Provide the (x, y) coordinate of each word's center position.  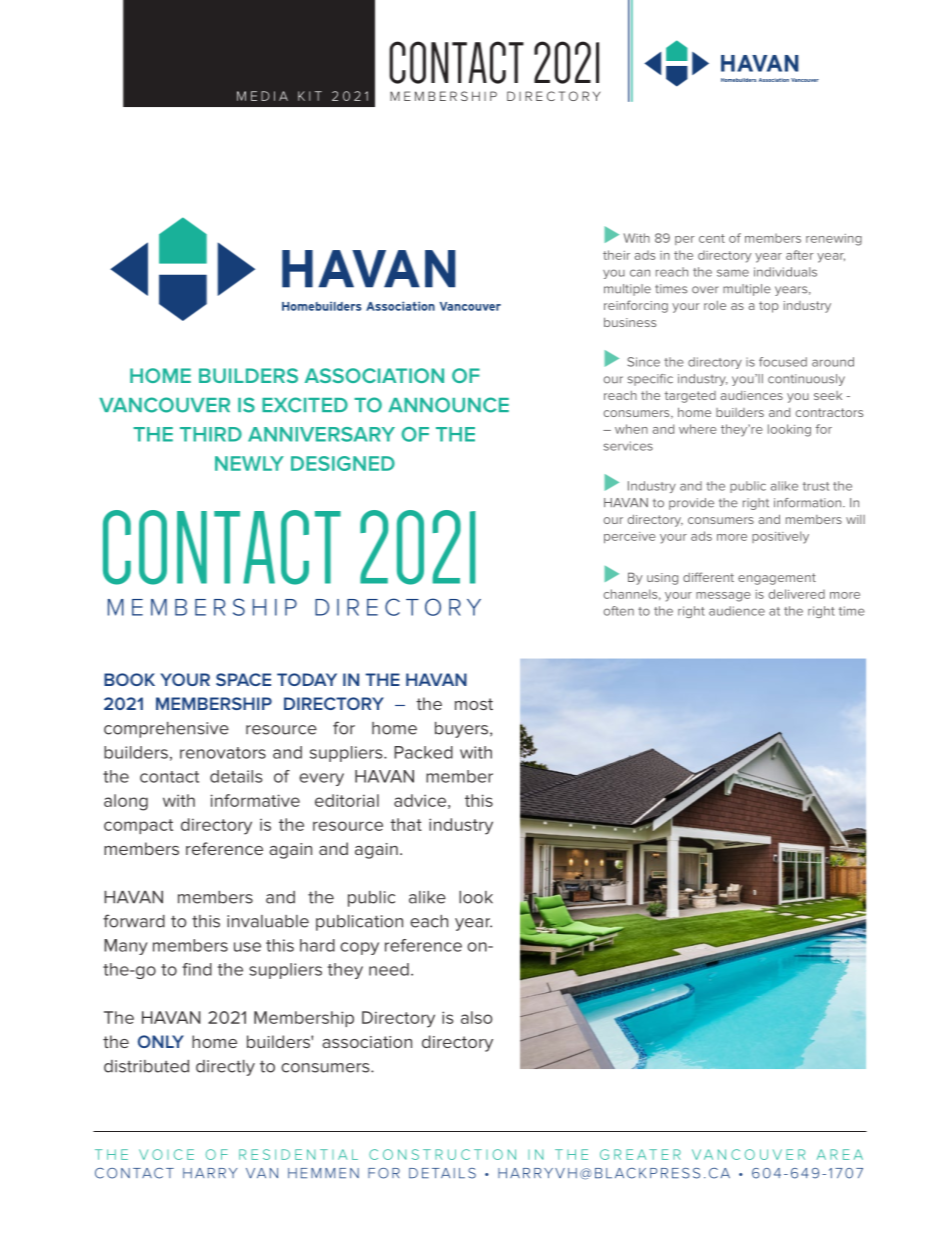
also (476, 1017)
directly (225, 1068)
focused (783, 362)
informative (255, 800)
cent (712, 238)
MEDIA (262, 96)
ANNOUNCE (448, 405)
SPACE (243, 679)
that (406, 824)
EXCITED (305, 405)
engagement (777, 579)
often (619, 611)
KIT (310, 96)
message (723, 597)
